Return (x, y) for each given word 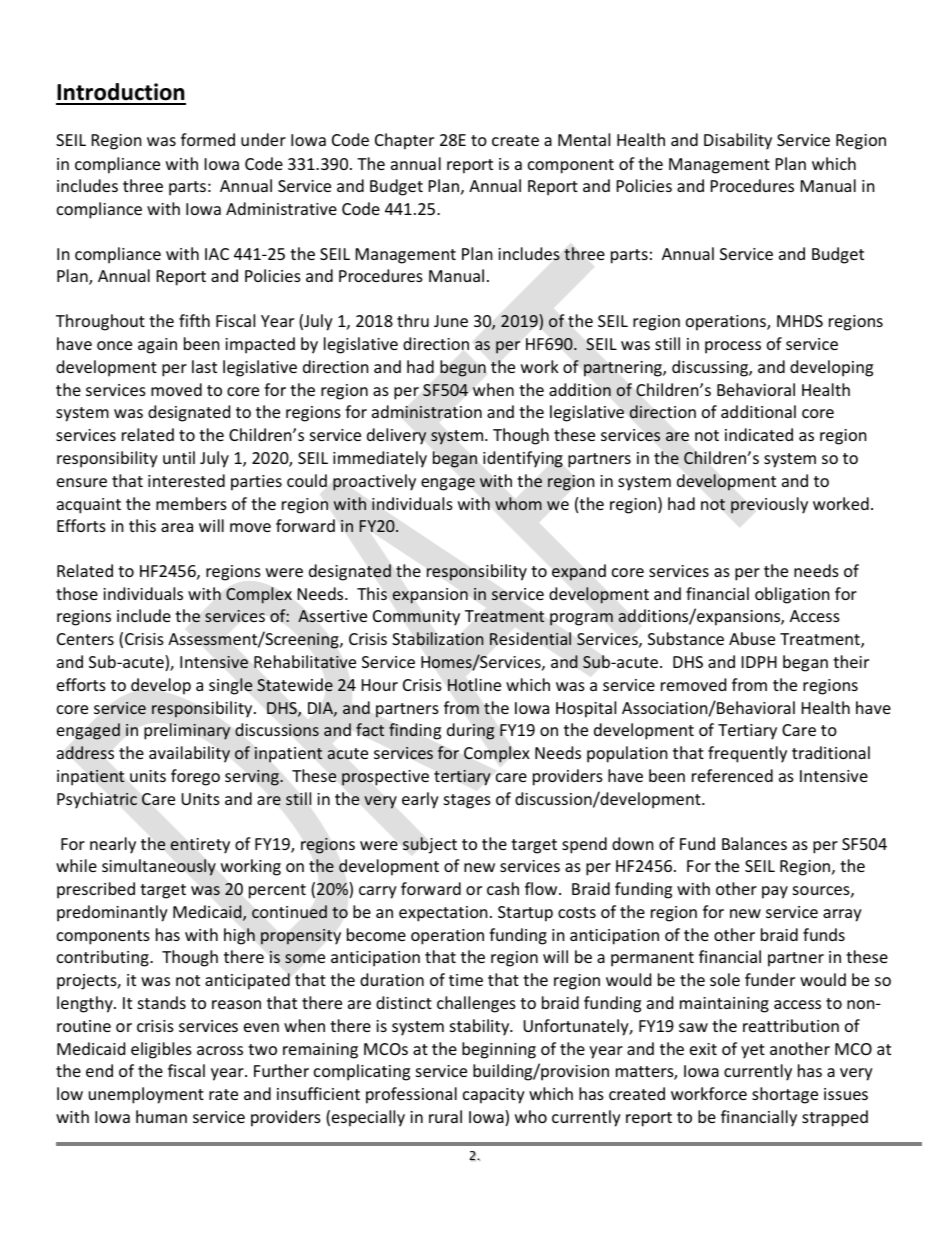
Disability (738, 141)
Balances (754, 843)
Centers (85, 639)
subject (430, 845)
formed (208, 139)
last (204, 366)
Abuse (752, 638)
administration (427, 412)
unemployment (146, 1095)
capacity (494, 1096)
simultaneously (159, 867)
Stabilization (437, 638)
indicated (759, 434)
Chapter (404, 141)
